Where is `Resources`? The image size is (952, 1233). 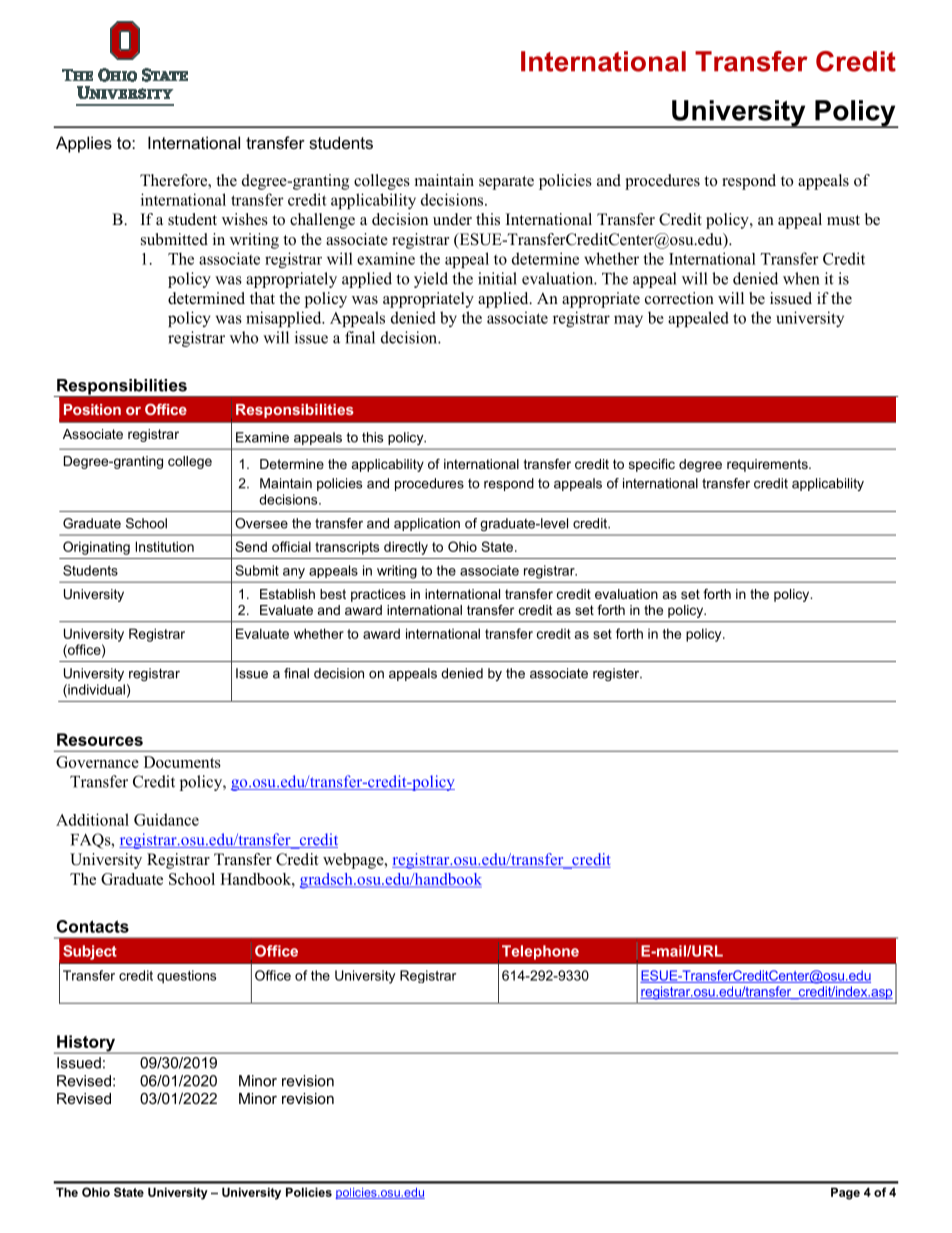 Resources is located at coordinates (100, 739).
